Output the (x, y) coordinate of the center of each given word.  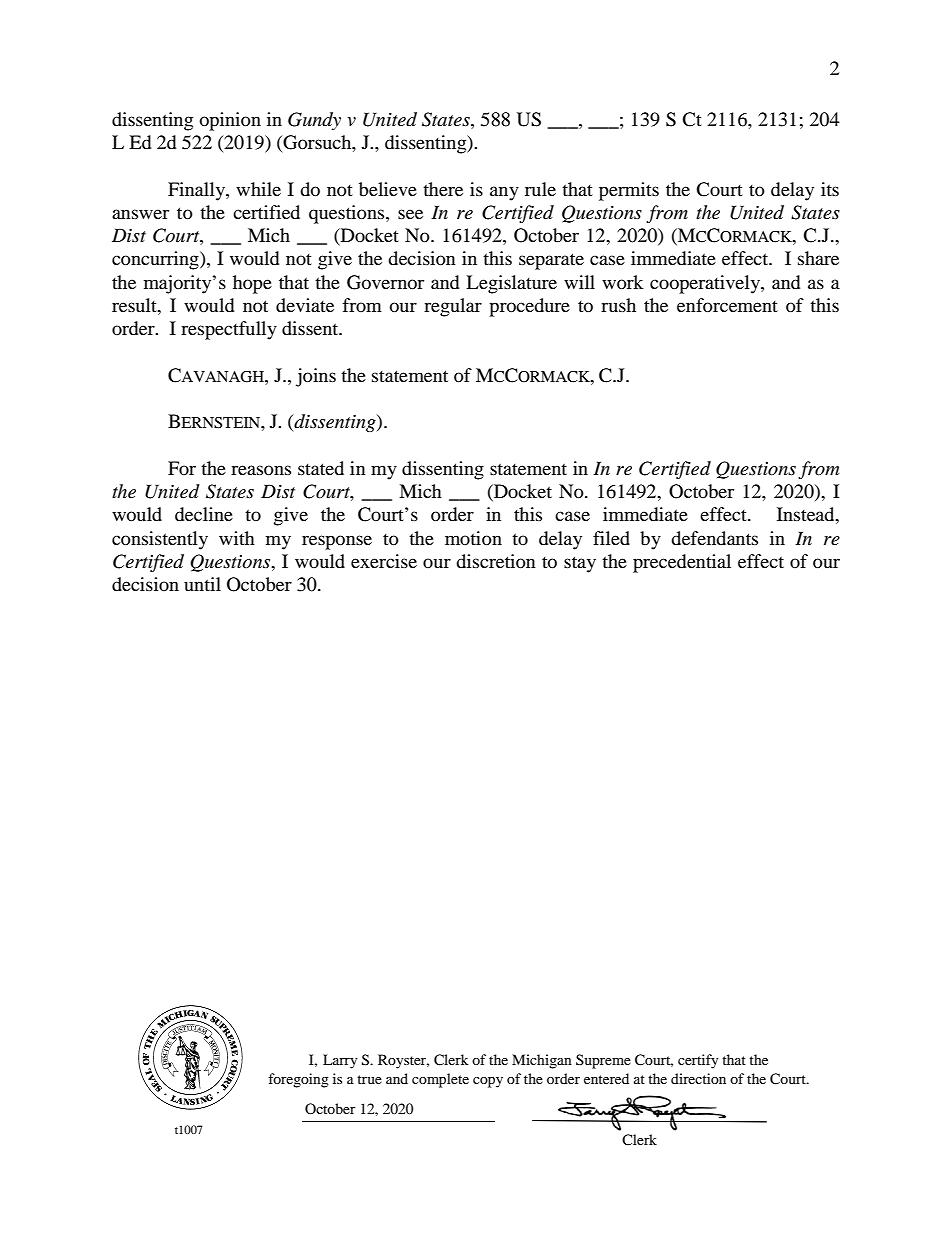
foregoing (298, 1080)
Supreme (603, 1061)
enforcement (727, 305)
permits (629, 191)
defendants (714, 538)
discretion (496, 561)
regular (453, 307)
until (202, 584)
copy (488, 1082)
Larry (340, 1061)
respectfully (229, 330)
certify (698, 1061)
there (443, 189)
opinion (230, 121)
